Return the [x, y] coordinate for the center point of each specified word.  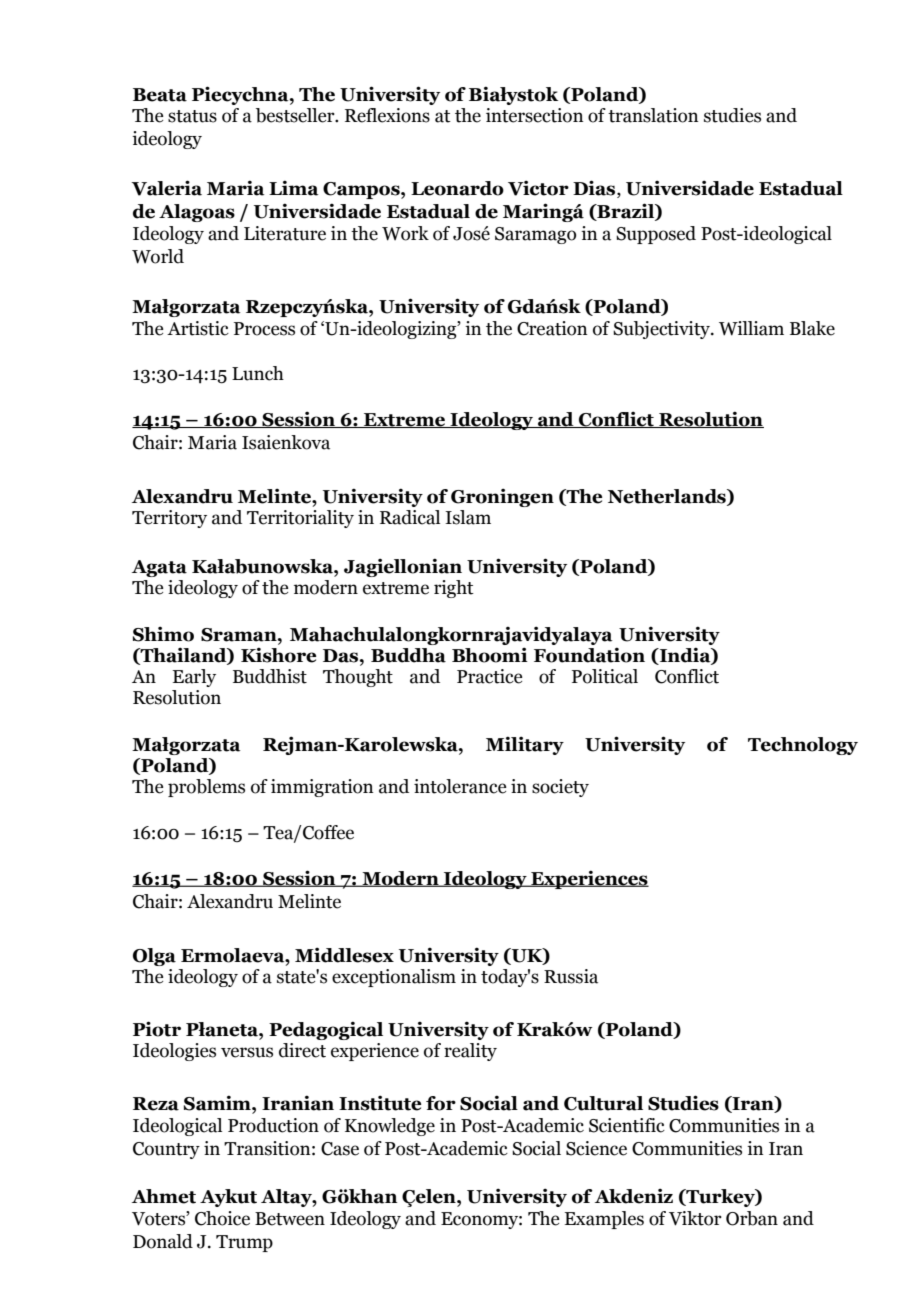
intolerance [460, 786]
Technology [803, 746]
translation [653, 115]
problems [206, 788]
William [751, 328]
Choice [222, 1218]
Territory [169, 519]
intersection [535, 115]
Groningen [502, 497]
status [192, 116]
